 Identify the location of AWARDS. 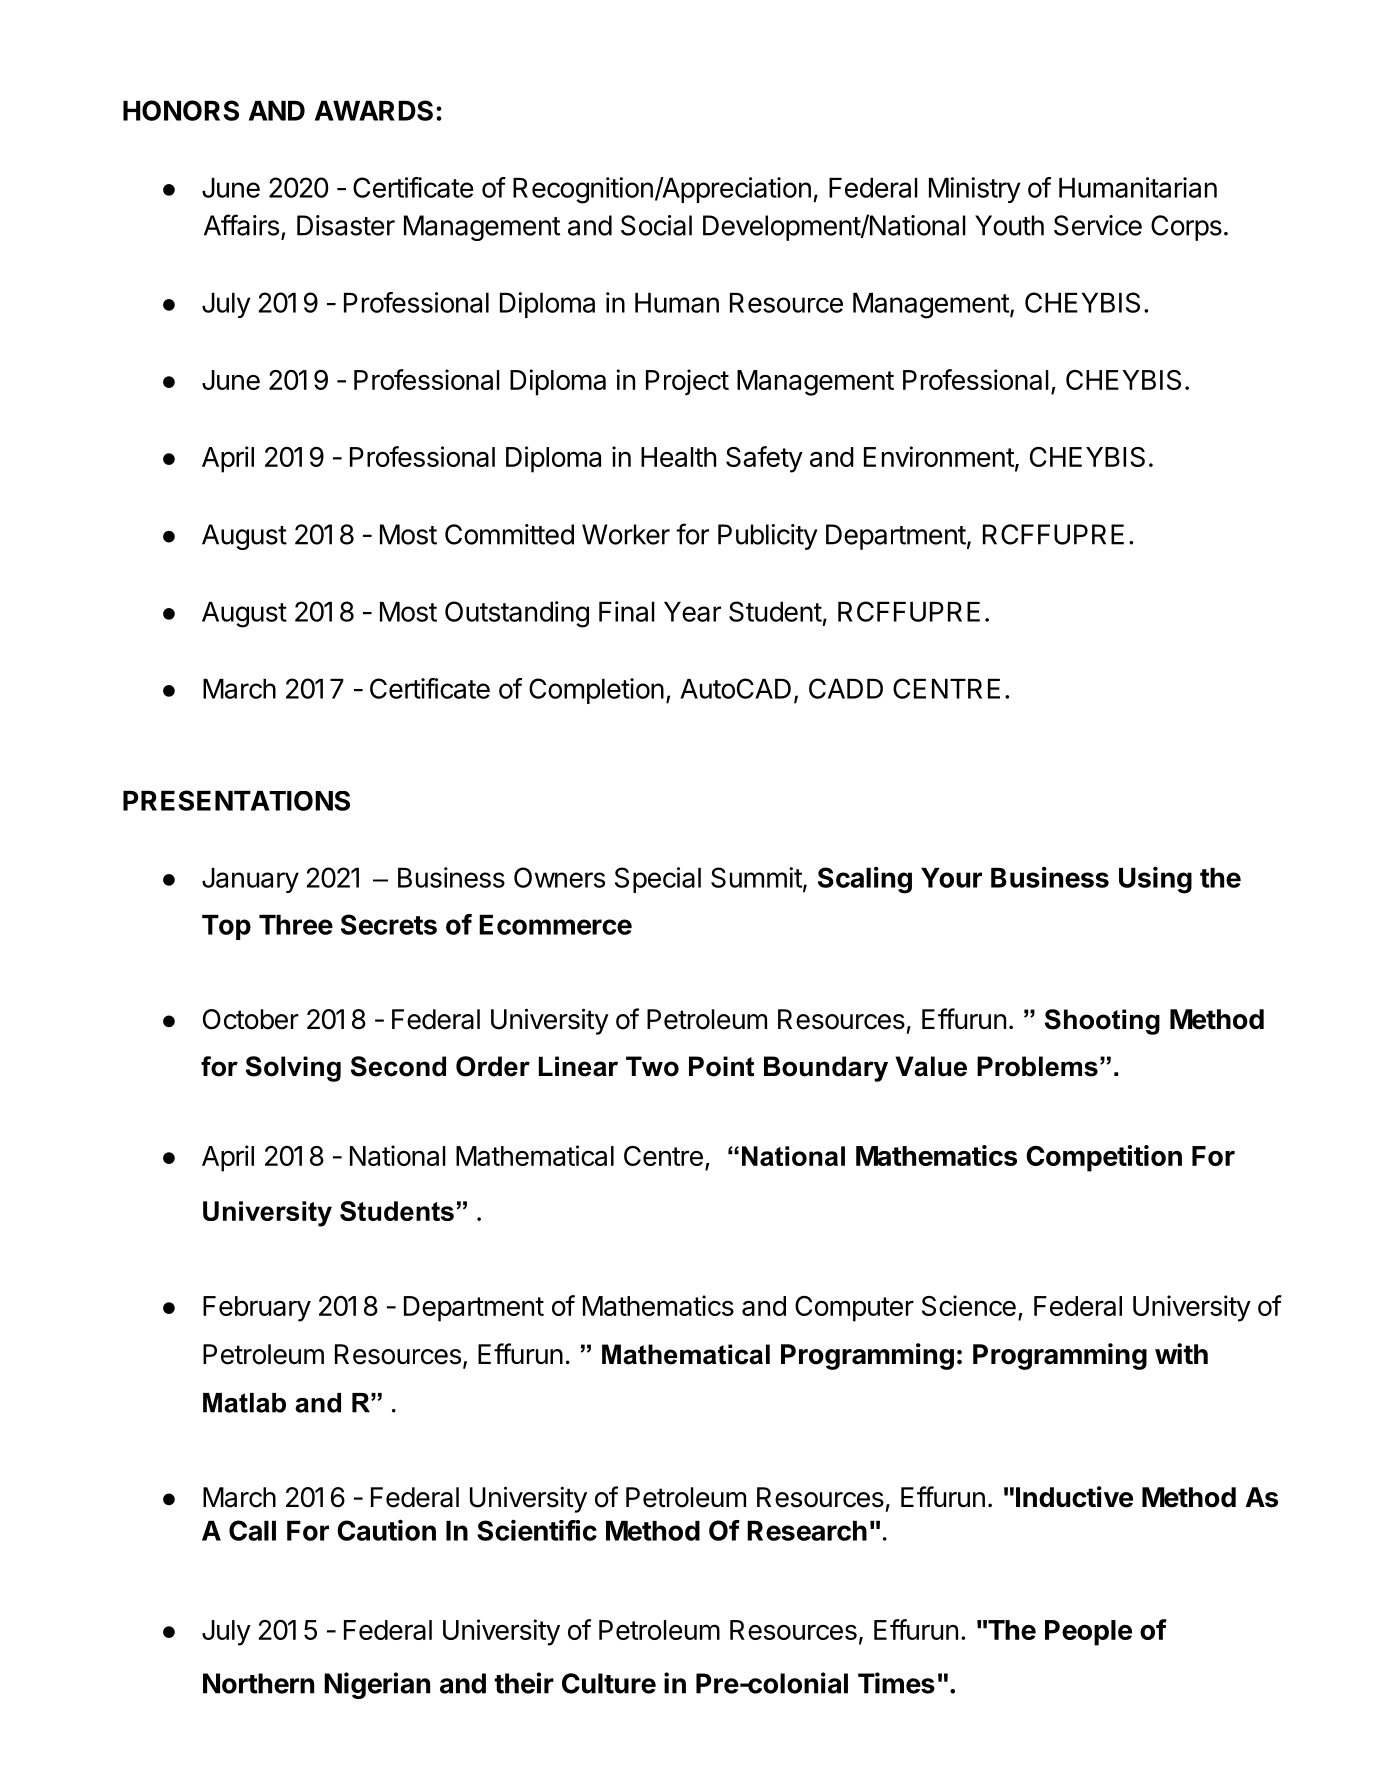
(374, 110).
